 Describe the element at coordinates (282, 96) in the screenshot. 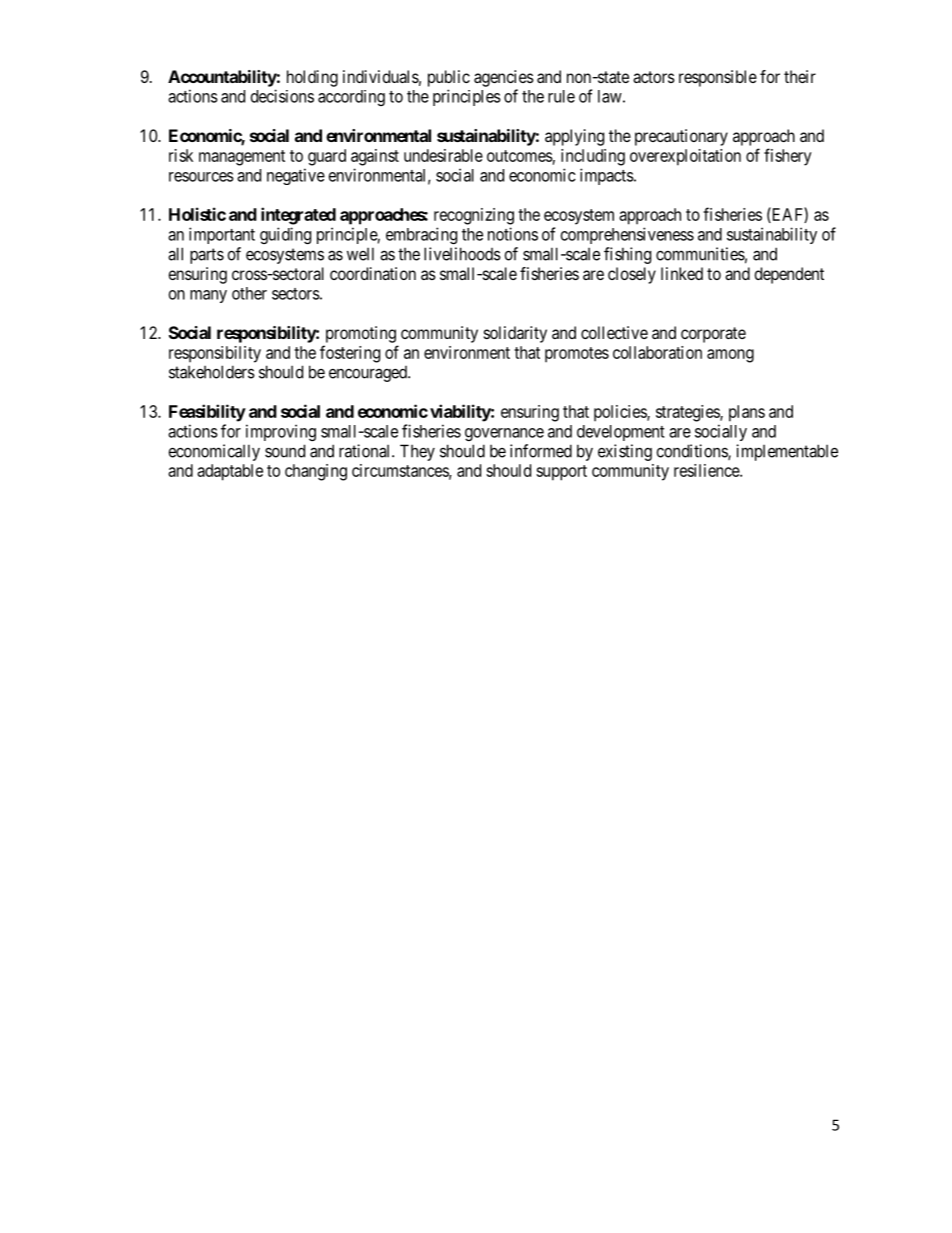

I see `decisions` at that location.
